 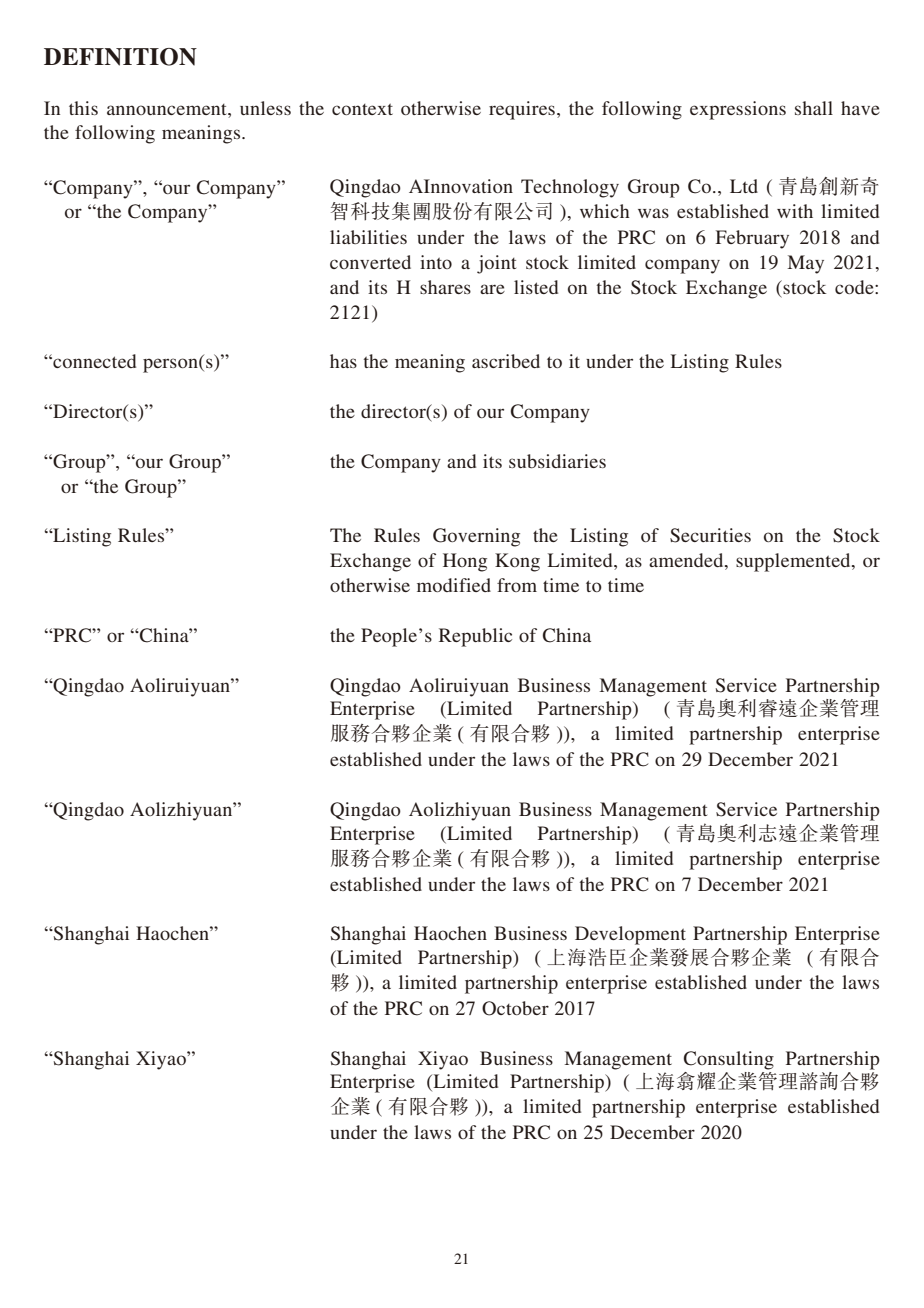 What do you see at coordinates (465, 562) in the page?
I see `Hong` at bounding box center [465, 562].
